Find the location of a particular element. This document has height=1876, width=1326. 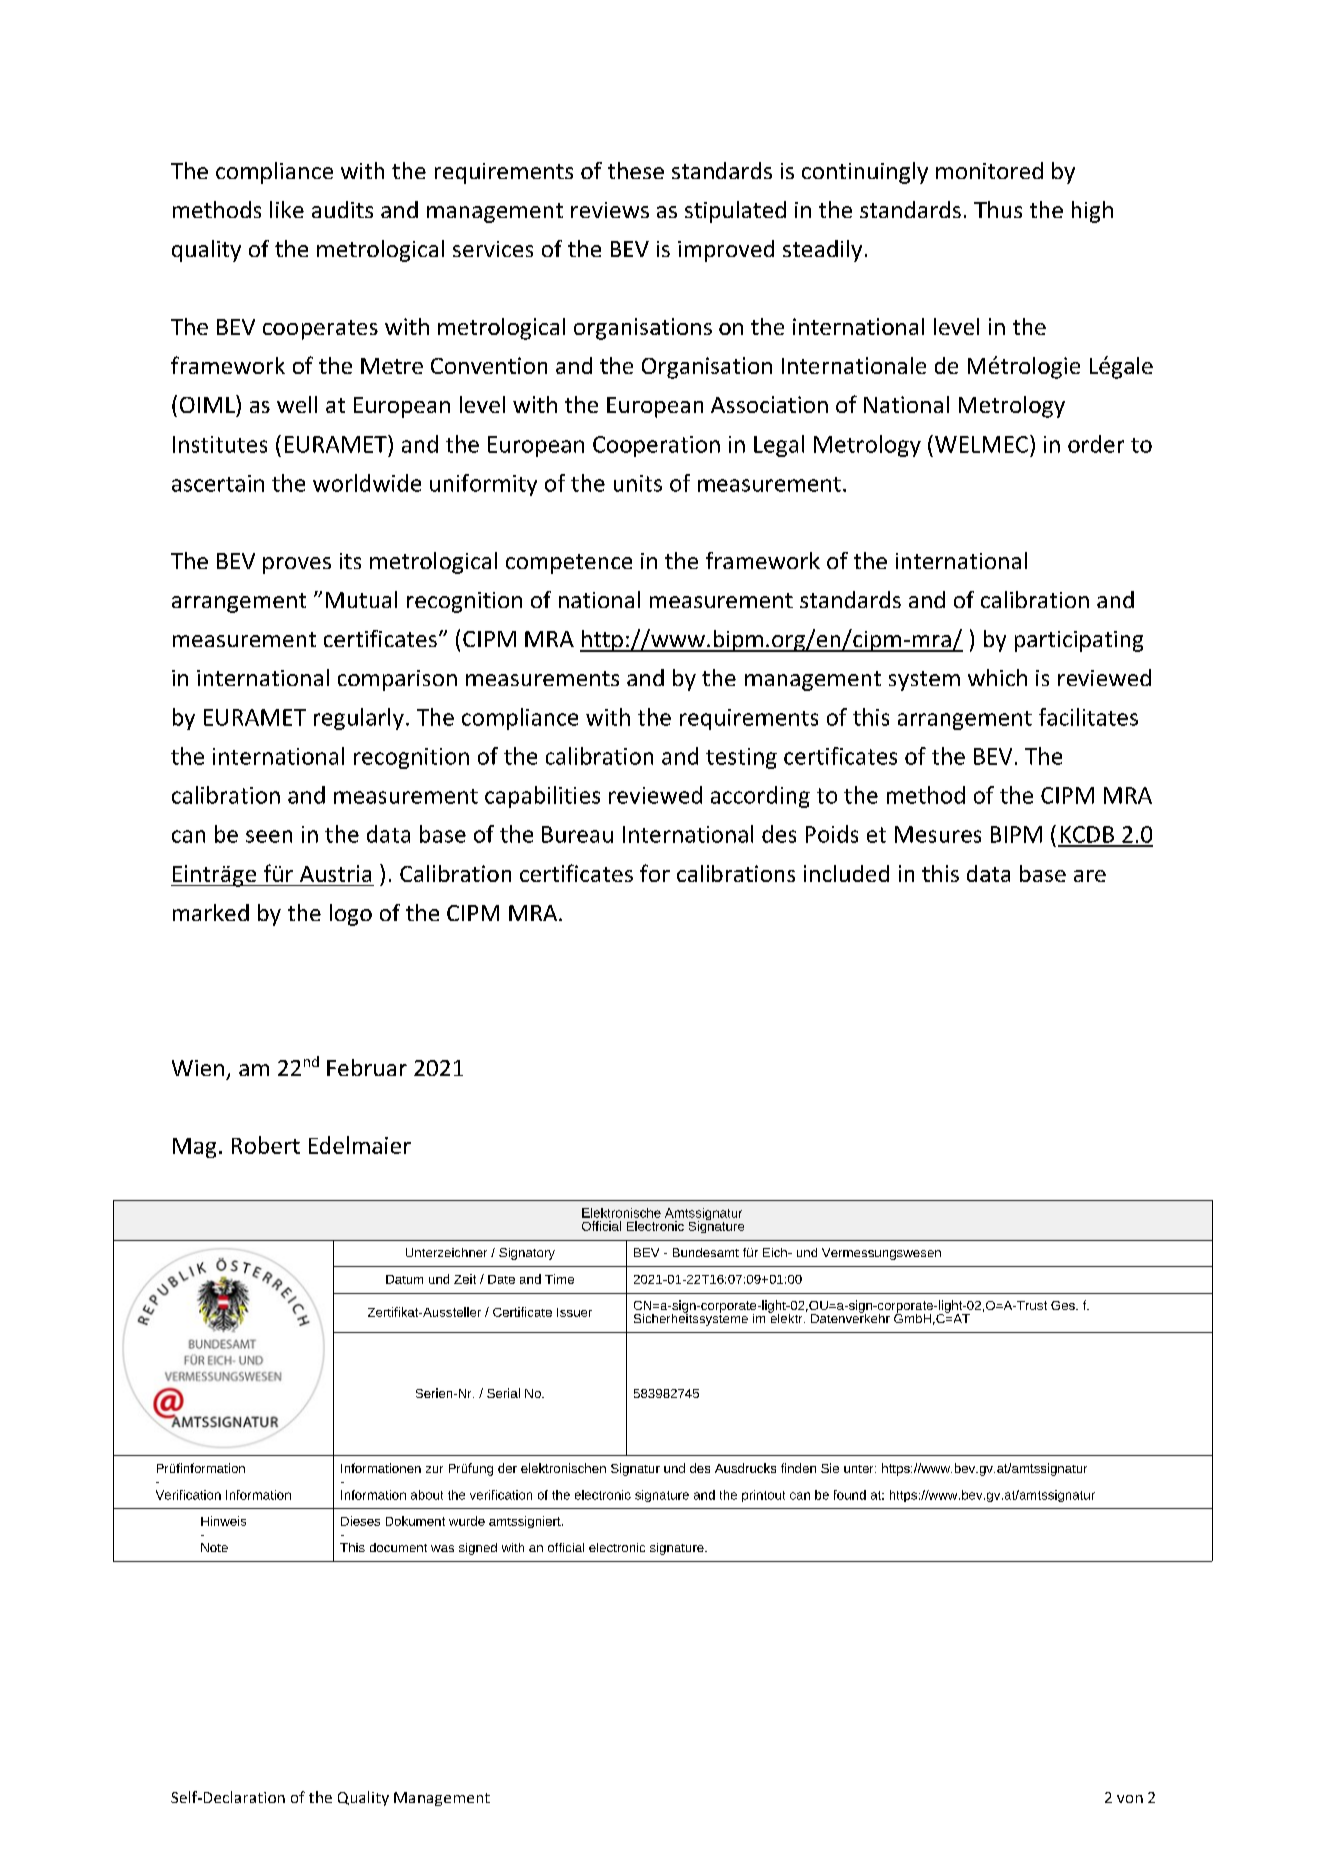

von is located at coordinates (1130, 1799).
